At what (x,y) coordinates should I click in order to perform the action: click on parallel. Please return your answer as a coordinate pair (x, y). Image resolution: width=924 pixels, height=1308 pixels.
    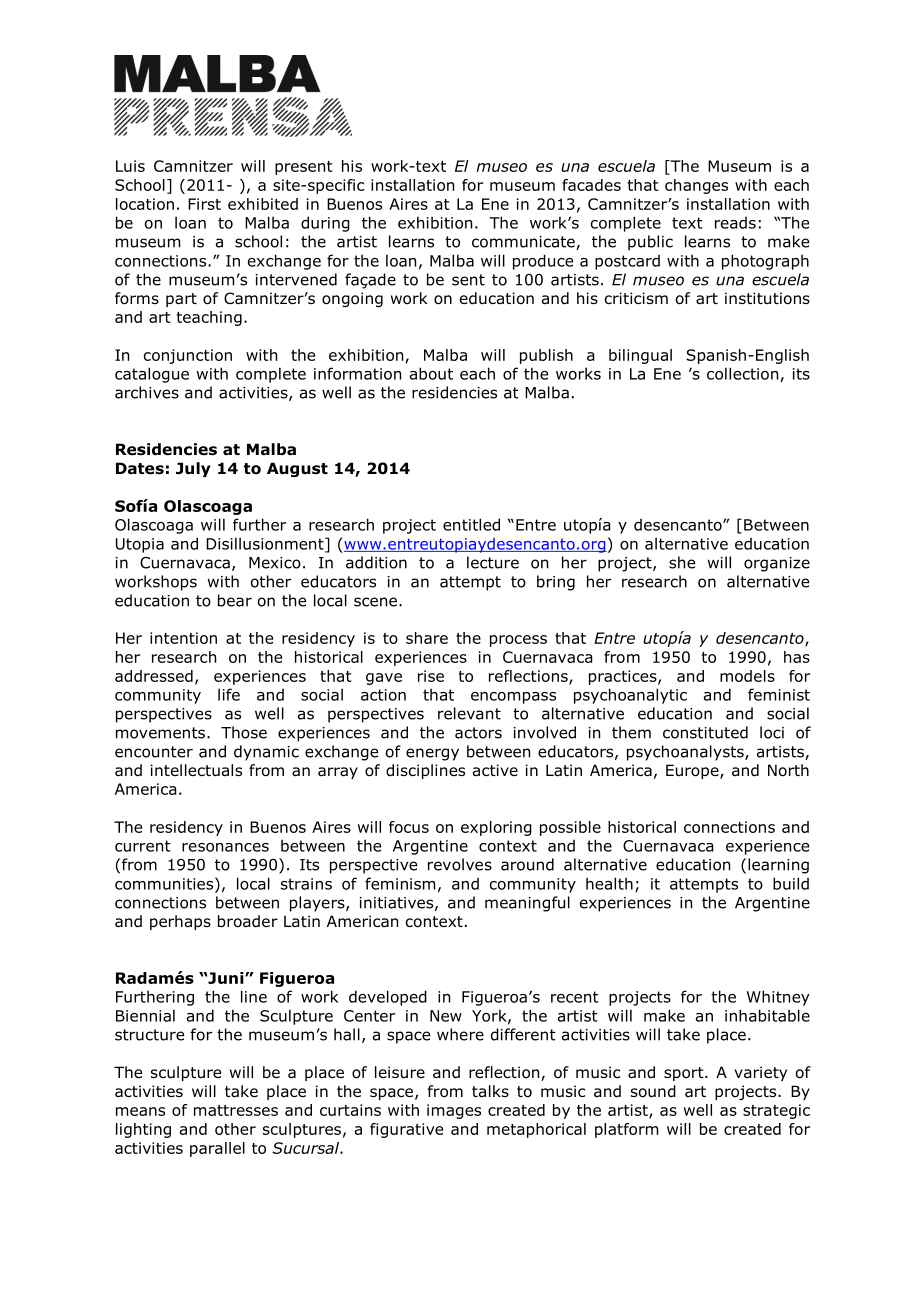
    Looking at the image, I should click on (217, 1149).
